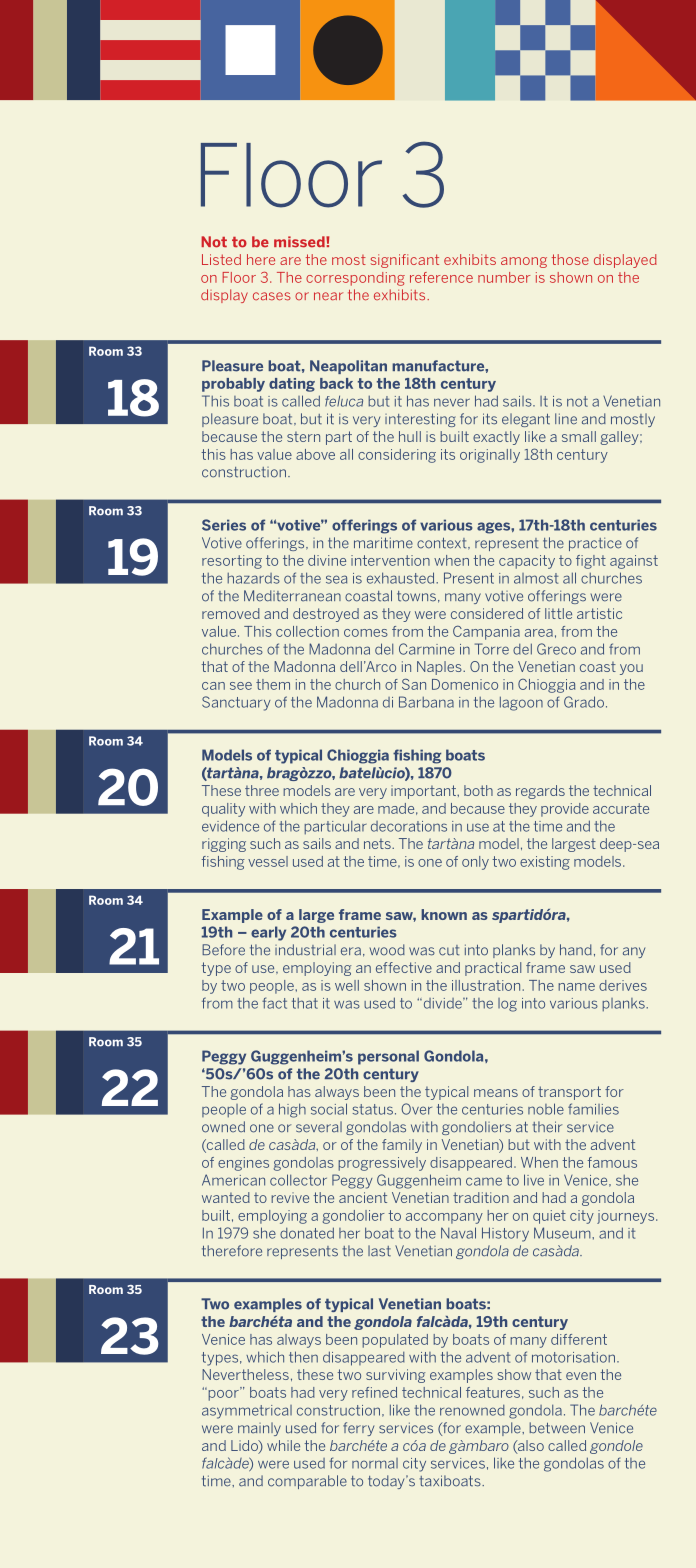 Image resolution: width=696 pixels, height=1568 pixels. What do you see at coordinates (375, 1463) in the screenshot?
I see `normal` at bounding box center [375, 1463].
